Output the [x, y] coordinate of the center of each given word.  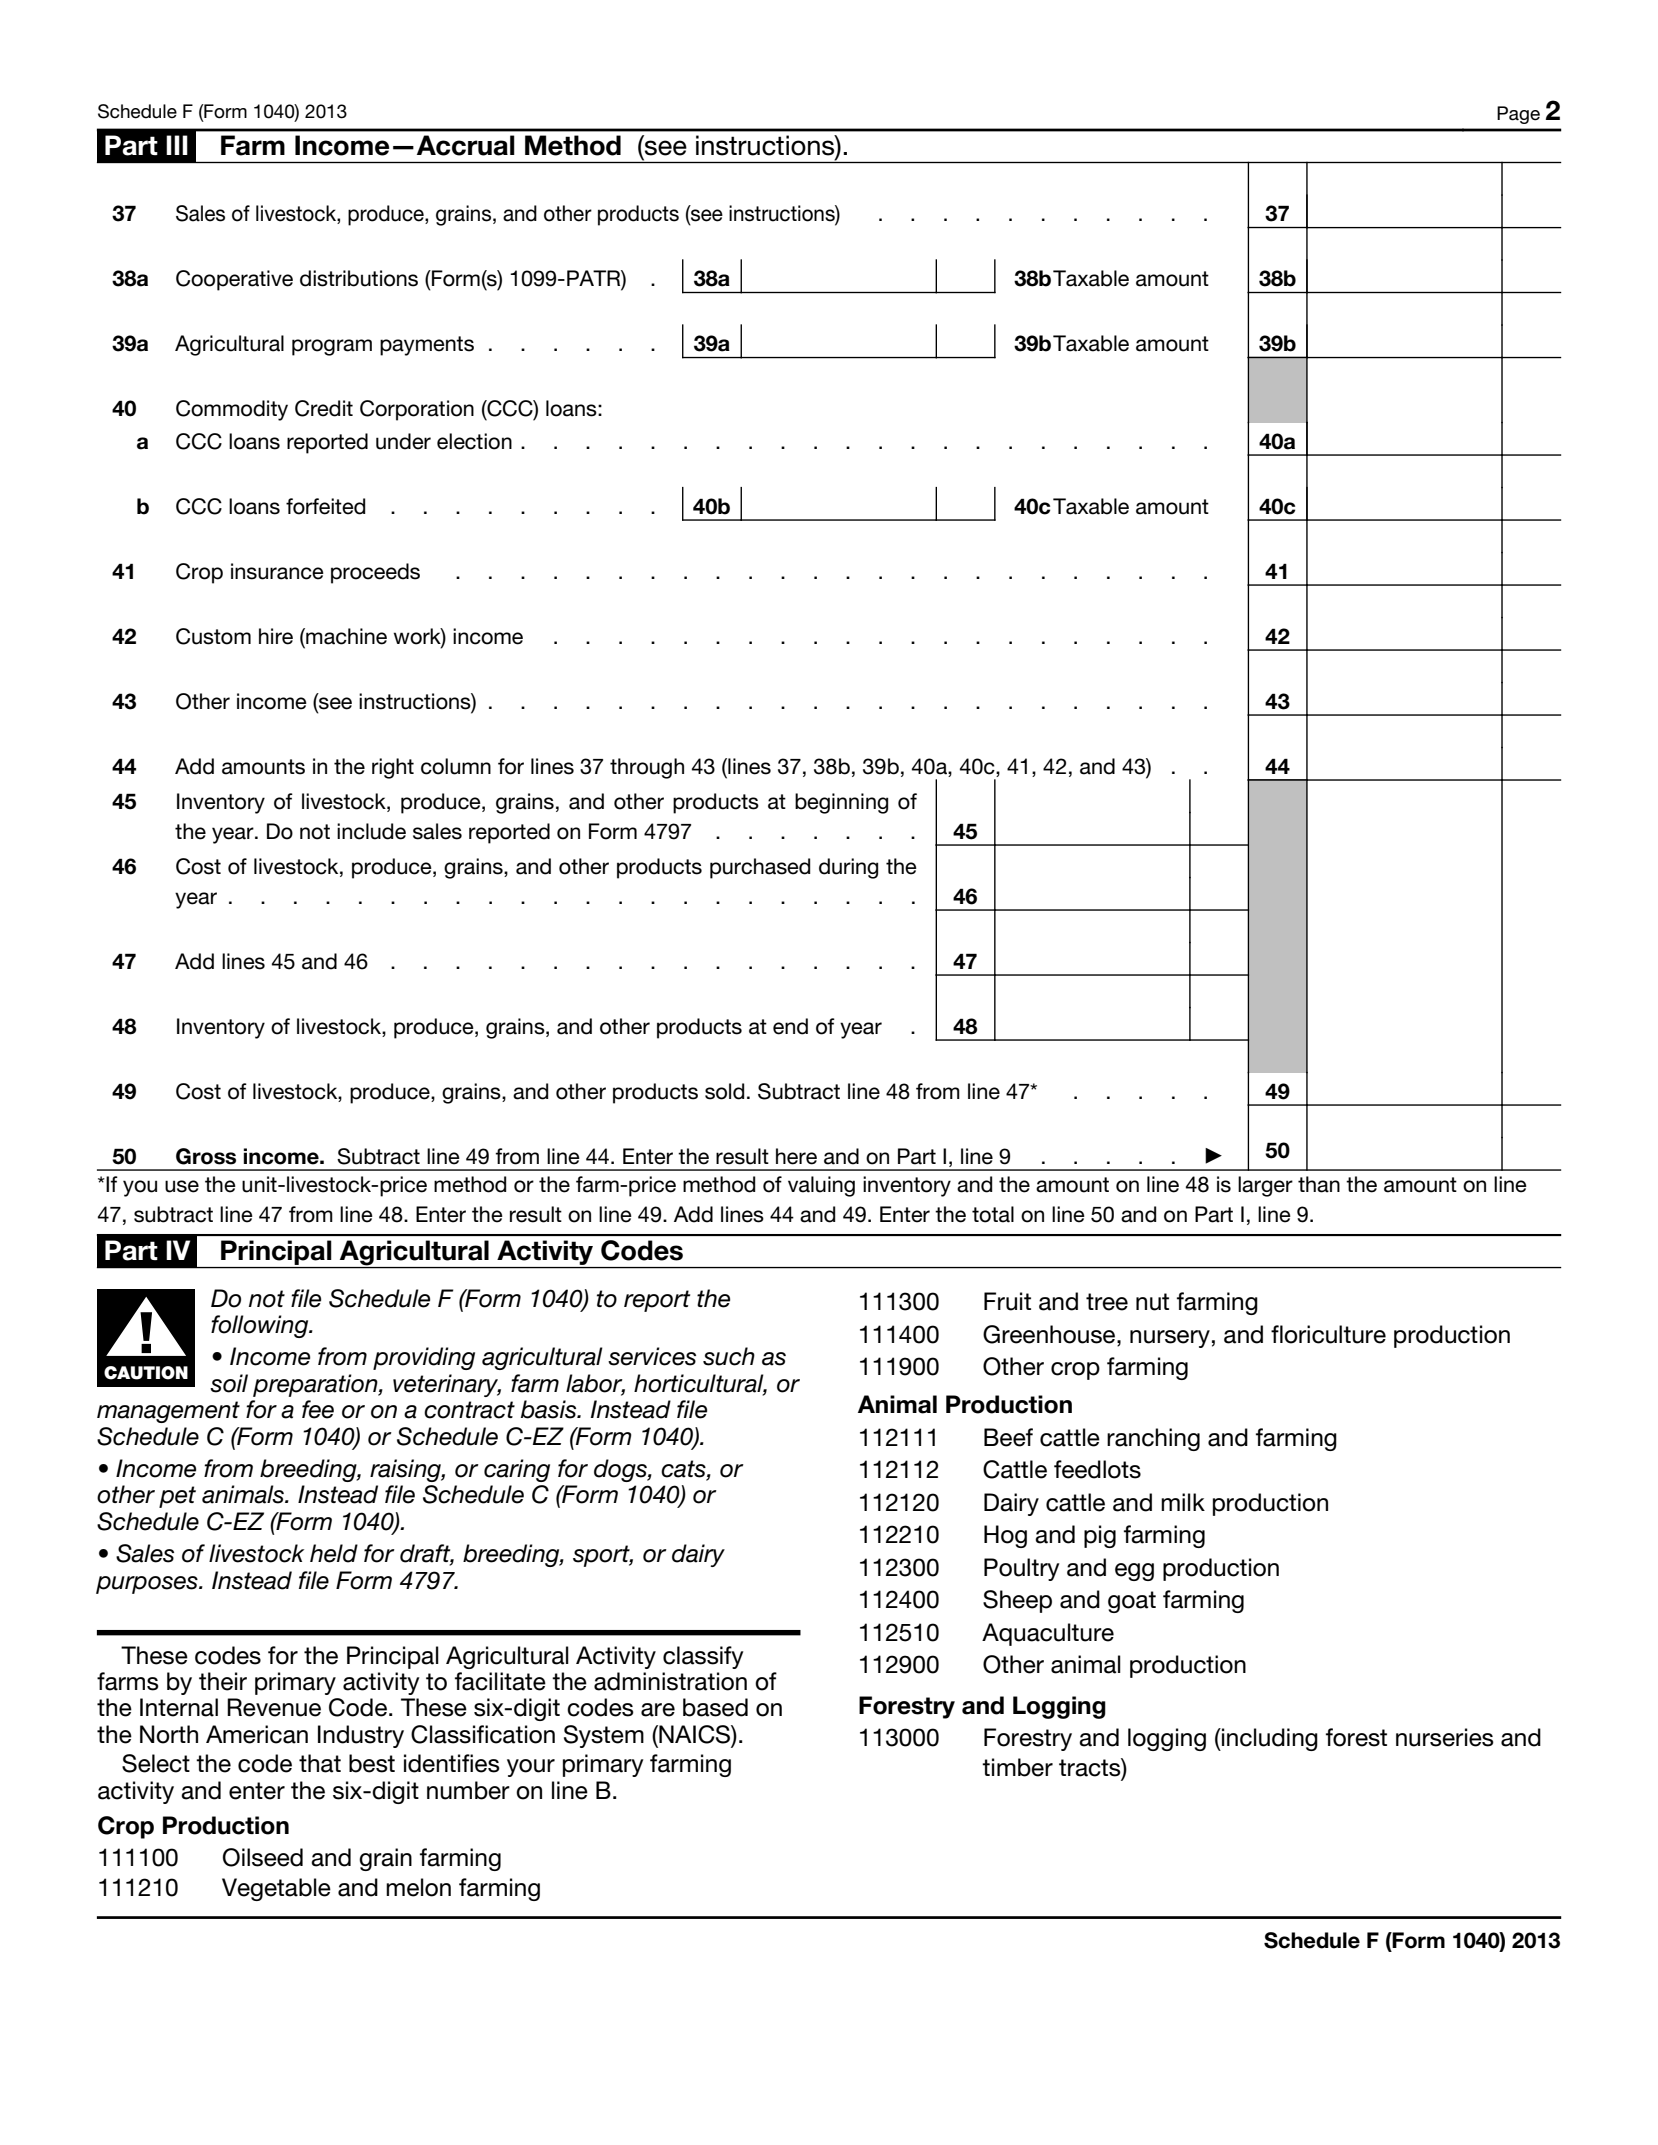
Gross [206, 1156]
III [177, 145]
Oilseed [263, 1857]
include [371, 831]
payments [427, 346]
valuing [821, 1186]
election [474, 441]
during [848, 868]
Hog [1005, 1536]
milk [1183, 1502]
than [1319, 1184]
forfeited [325, 506]
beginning [841, 803]
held [334, 1553]
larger [1265, 1186]
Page [1518, 115]
